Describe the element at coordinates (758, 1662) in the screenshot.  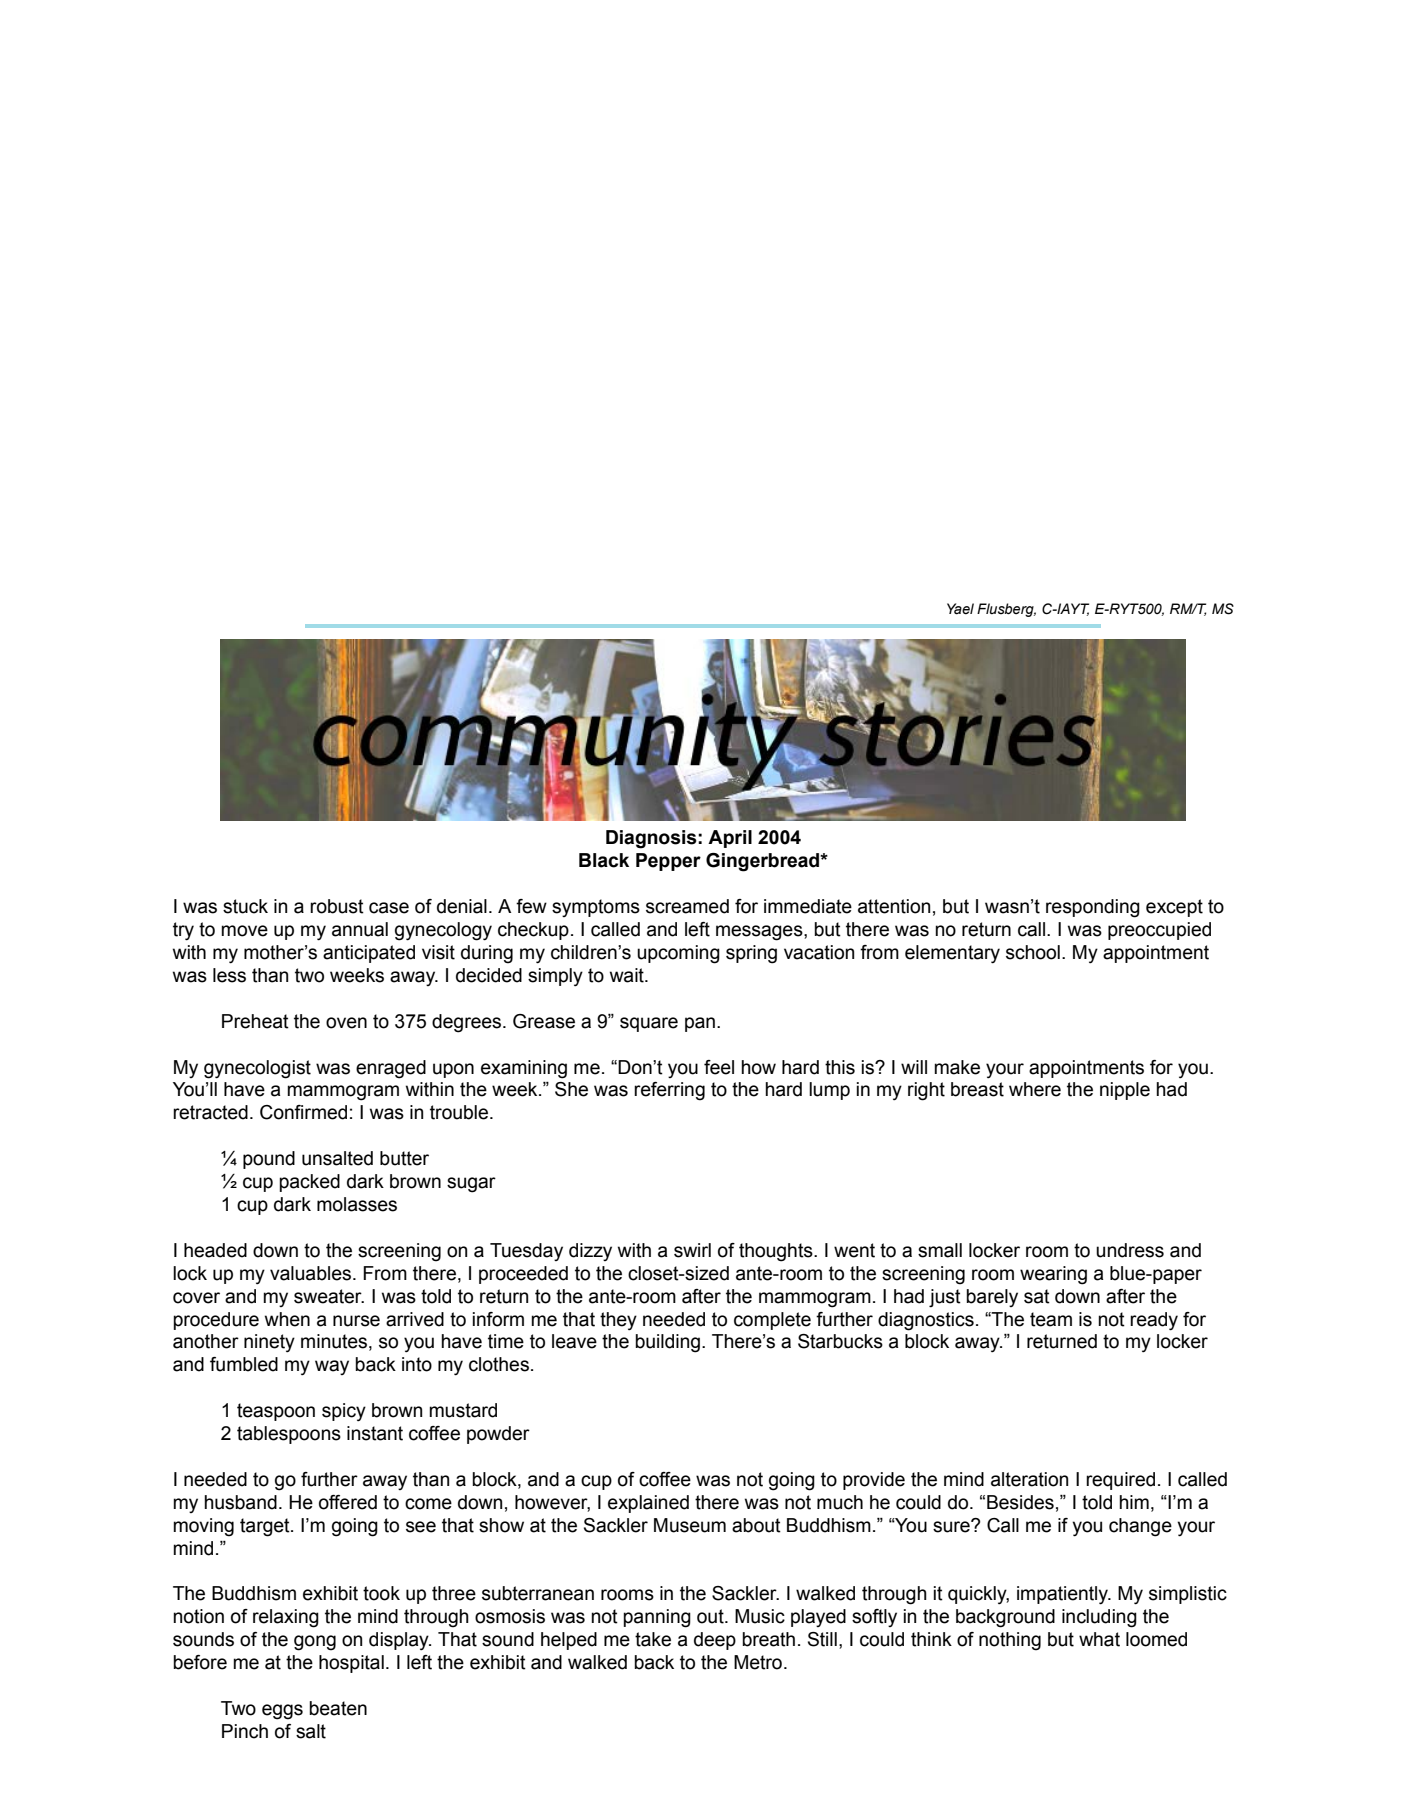
I see `Metro` at that location.
